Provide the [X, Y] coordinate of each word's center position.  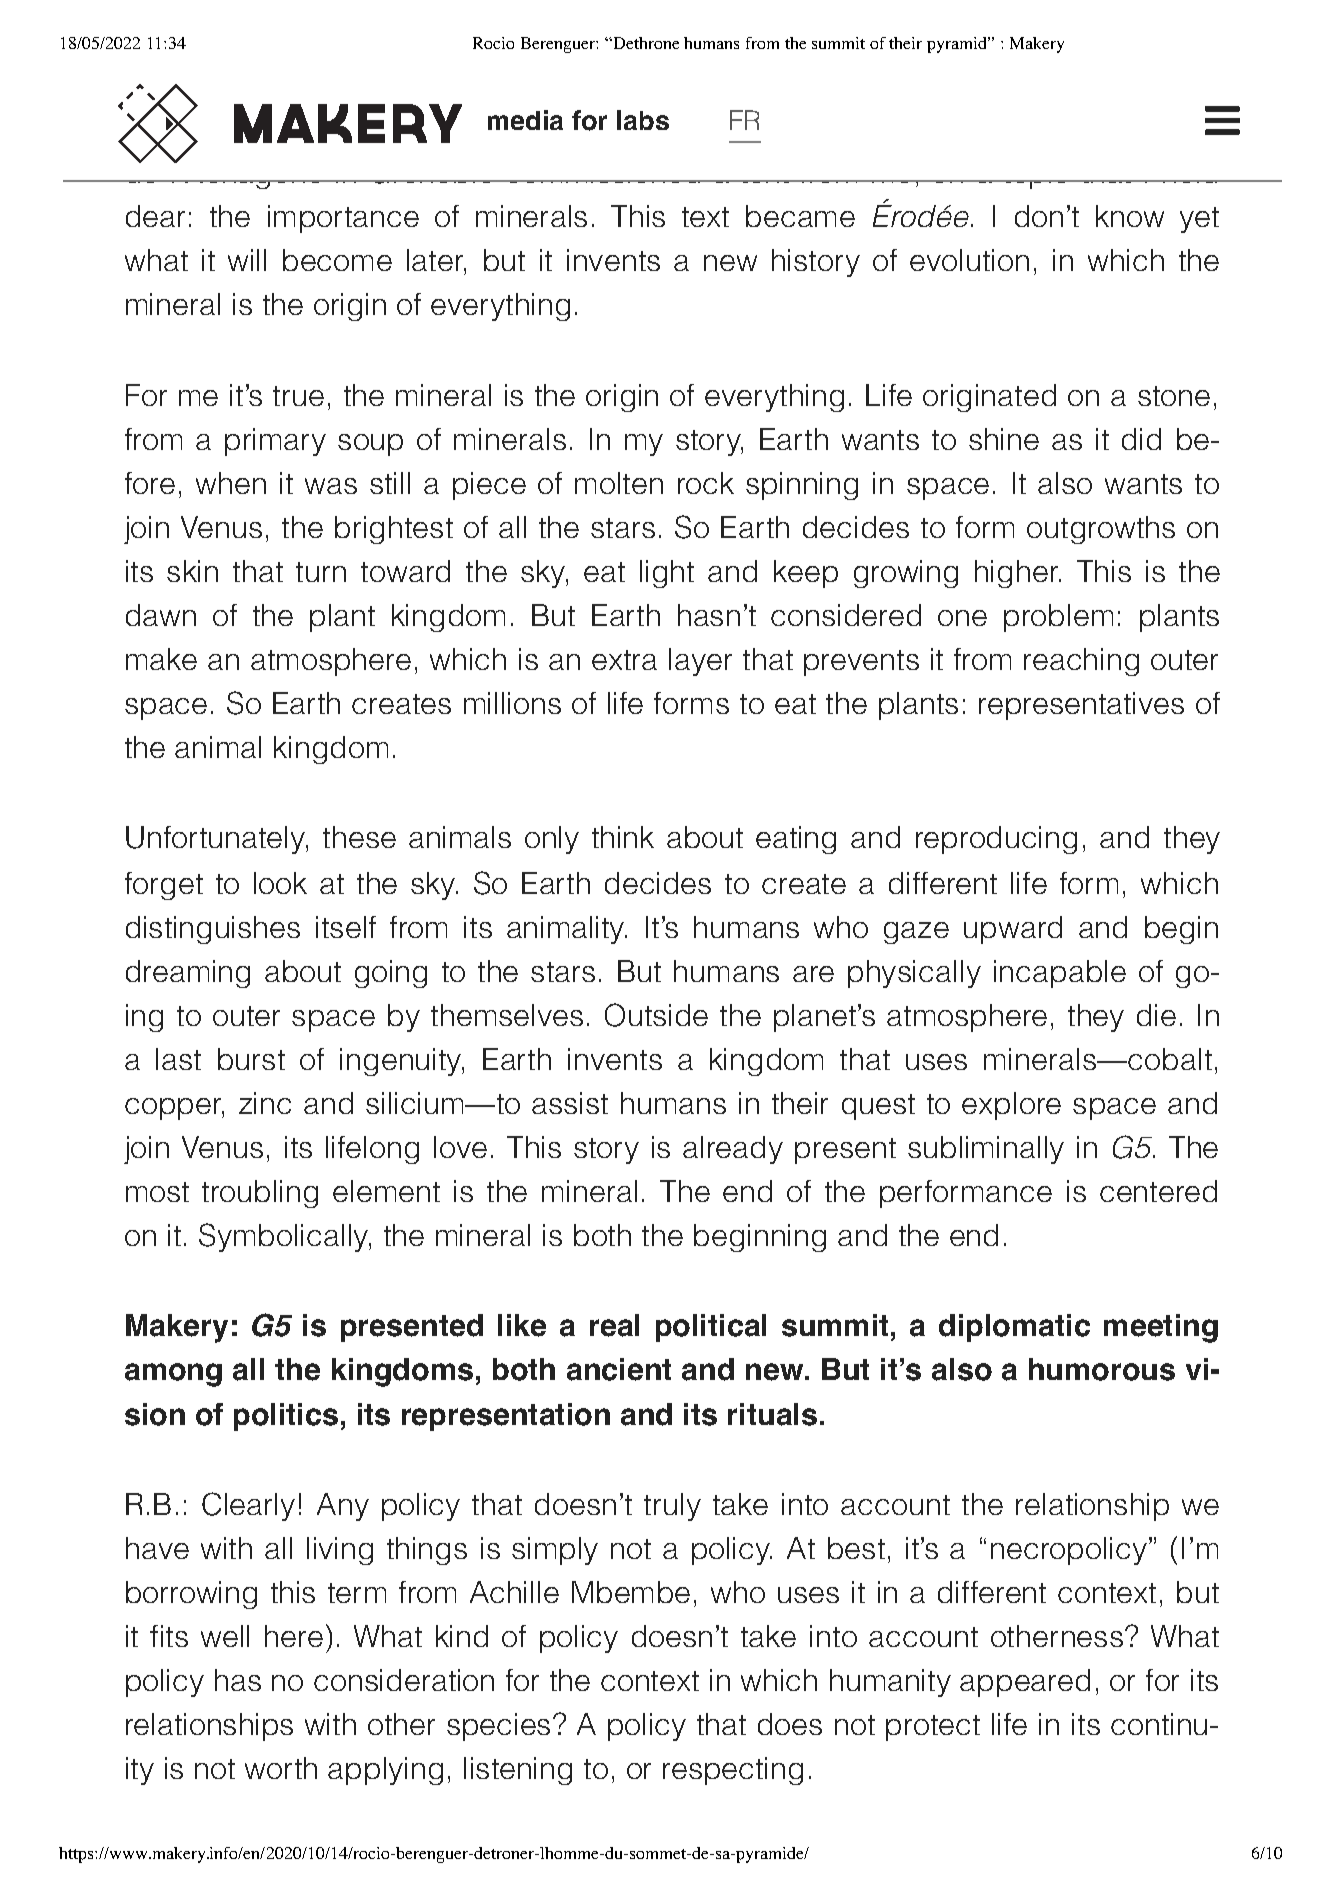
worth [281, 1768]
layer [700, 662]
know [1130, 216]
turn [321, 572]
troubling [260, 1194]
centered [1158, 1191]
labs [643, 120]
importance [343, 219]
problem [1058, 618]
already [733, 1150]
